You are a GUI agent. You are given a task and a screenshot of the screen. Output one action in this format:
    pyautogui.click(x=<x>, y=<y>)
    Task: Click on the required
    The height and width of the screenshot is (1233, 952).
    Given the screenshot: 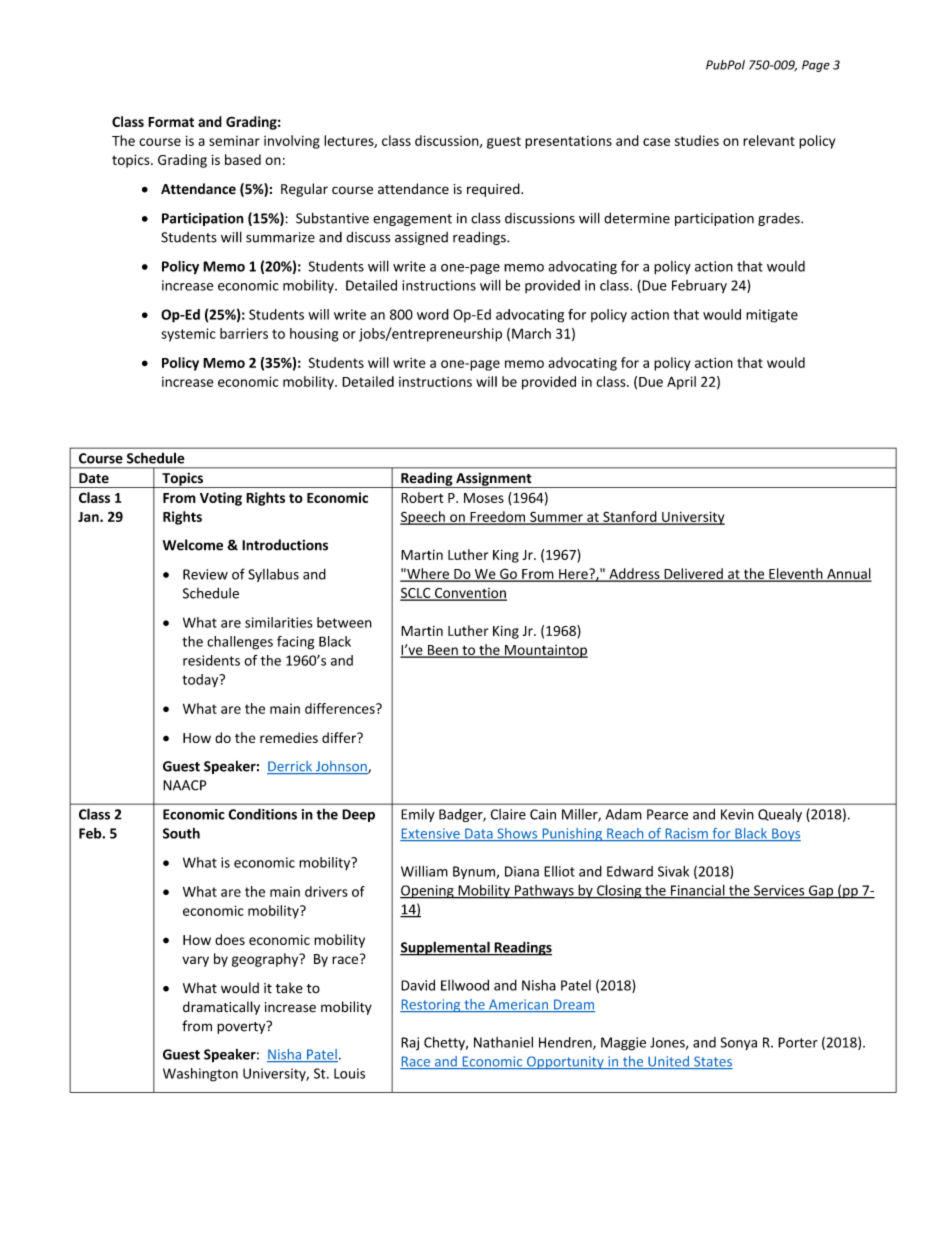 What is the action you would take?
    pyautogui.click(x=494, y=190)
